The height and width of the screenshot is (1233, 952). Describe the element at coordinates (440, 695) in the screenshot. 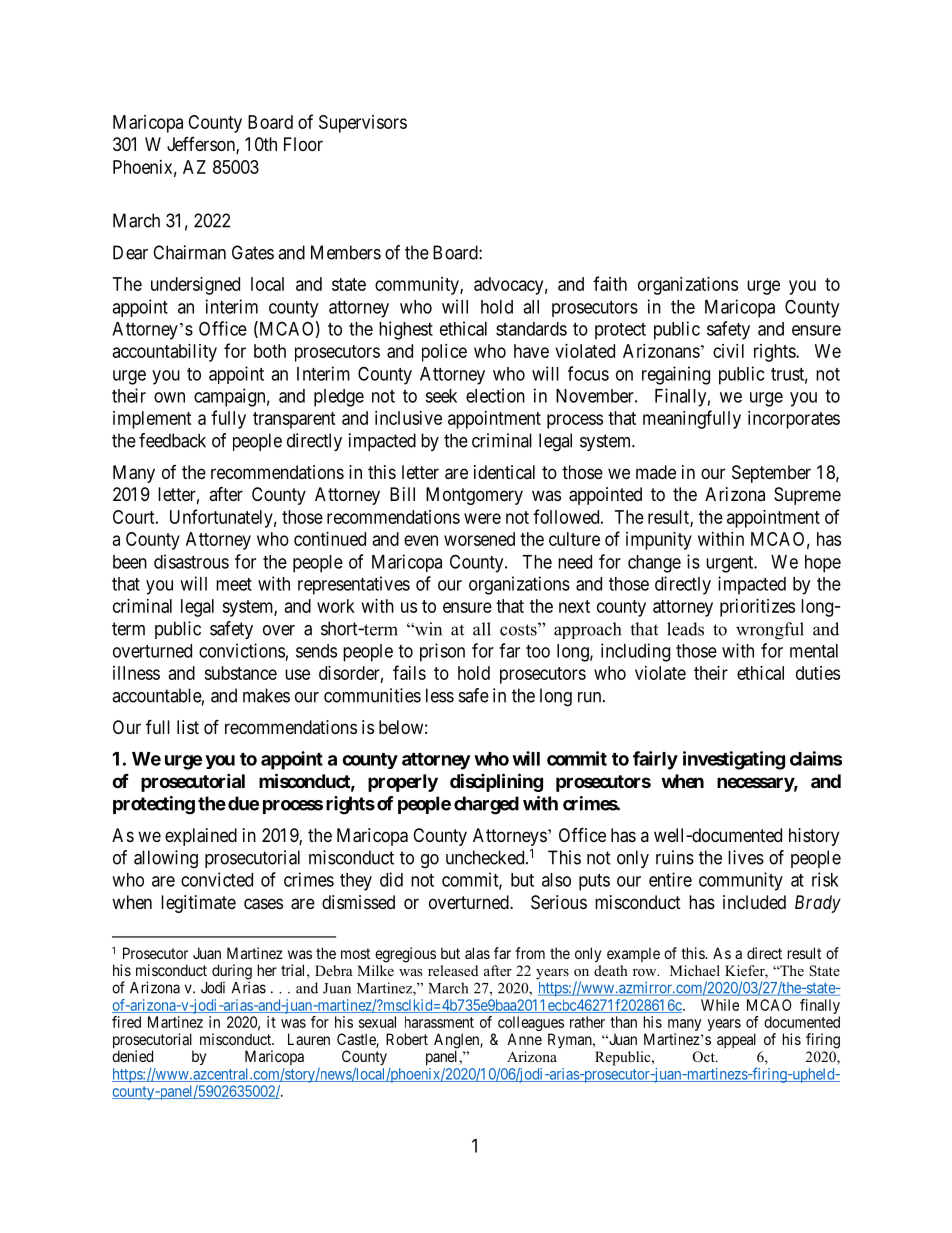

I see `less` at that location.
